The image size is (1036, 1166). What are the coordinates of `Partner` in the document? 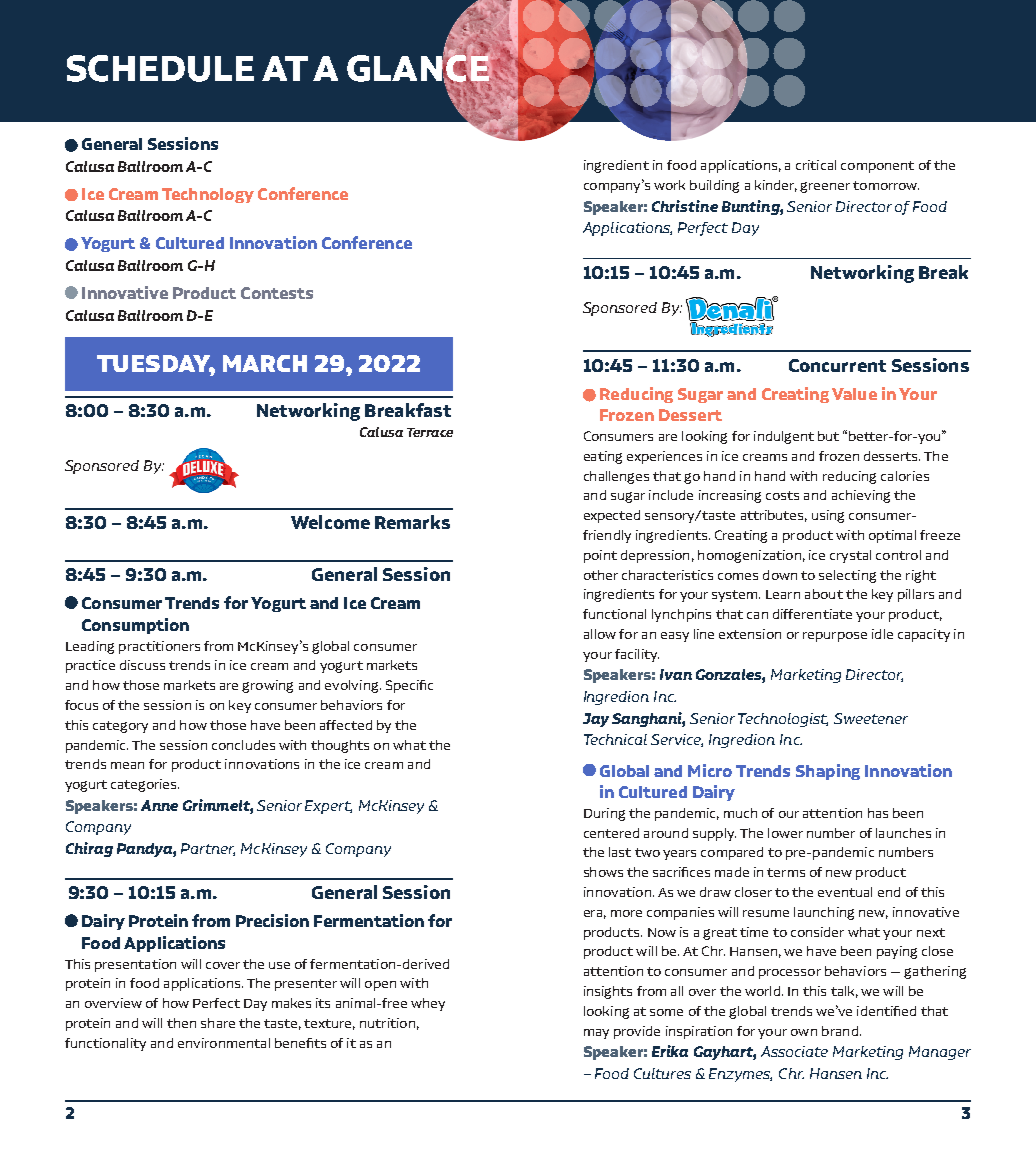 It's located at (208, 849).
